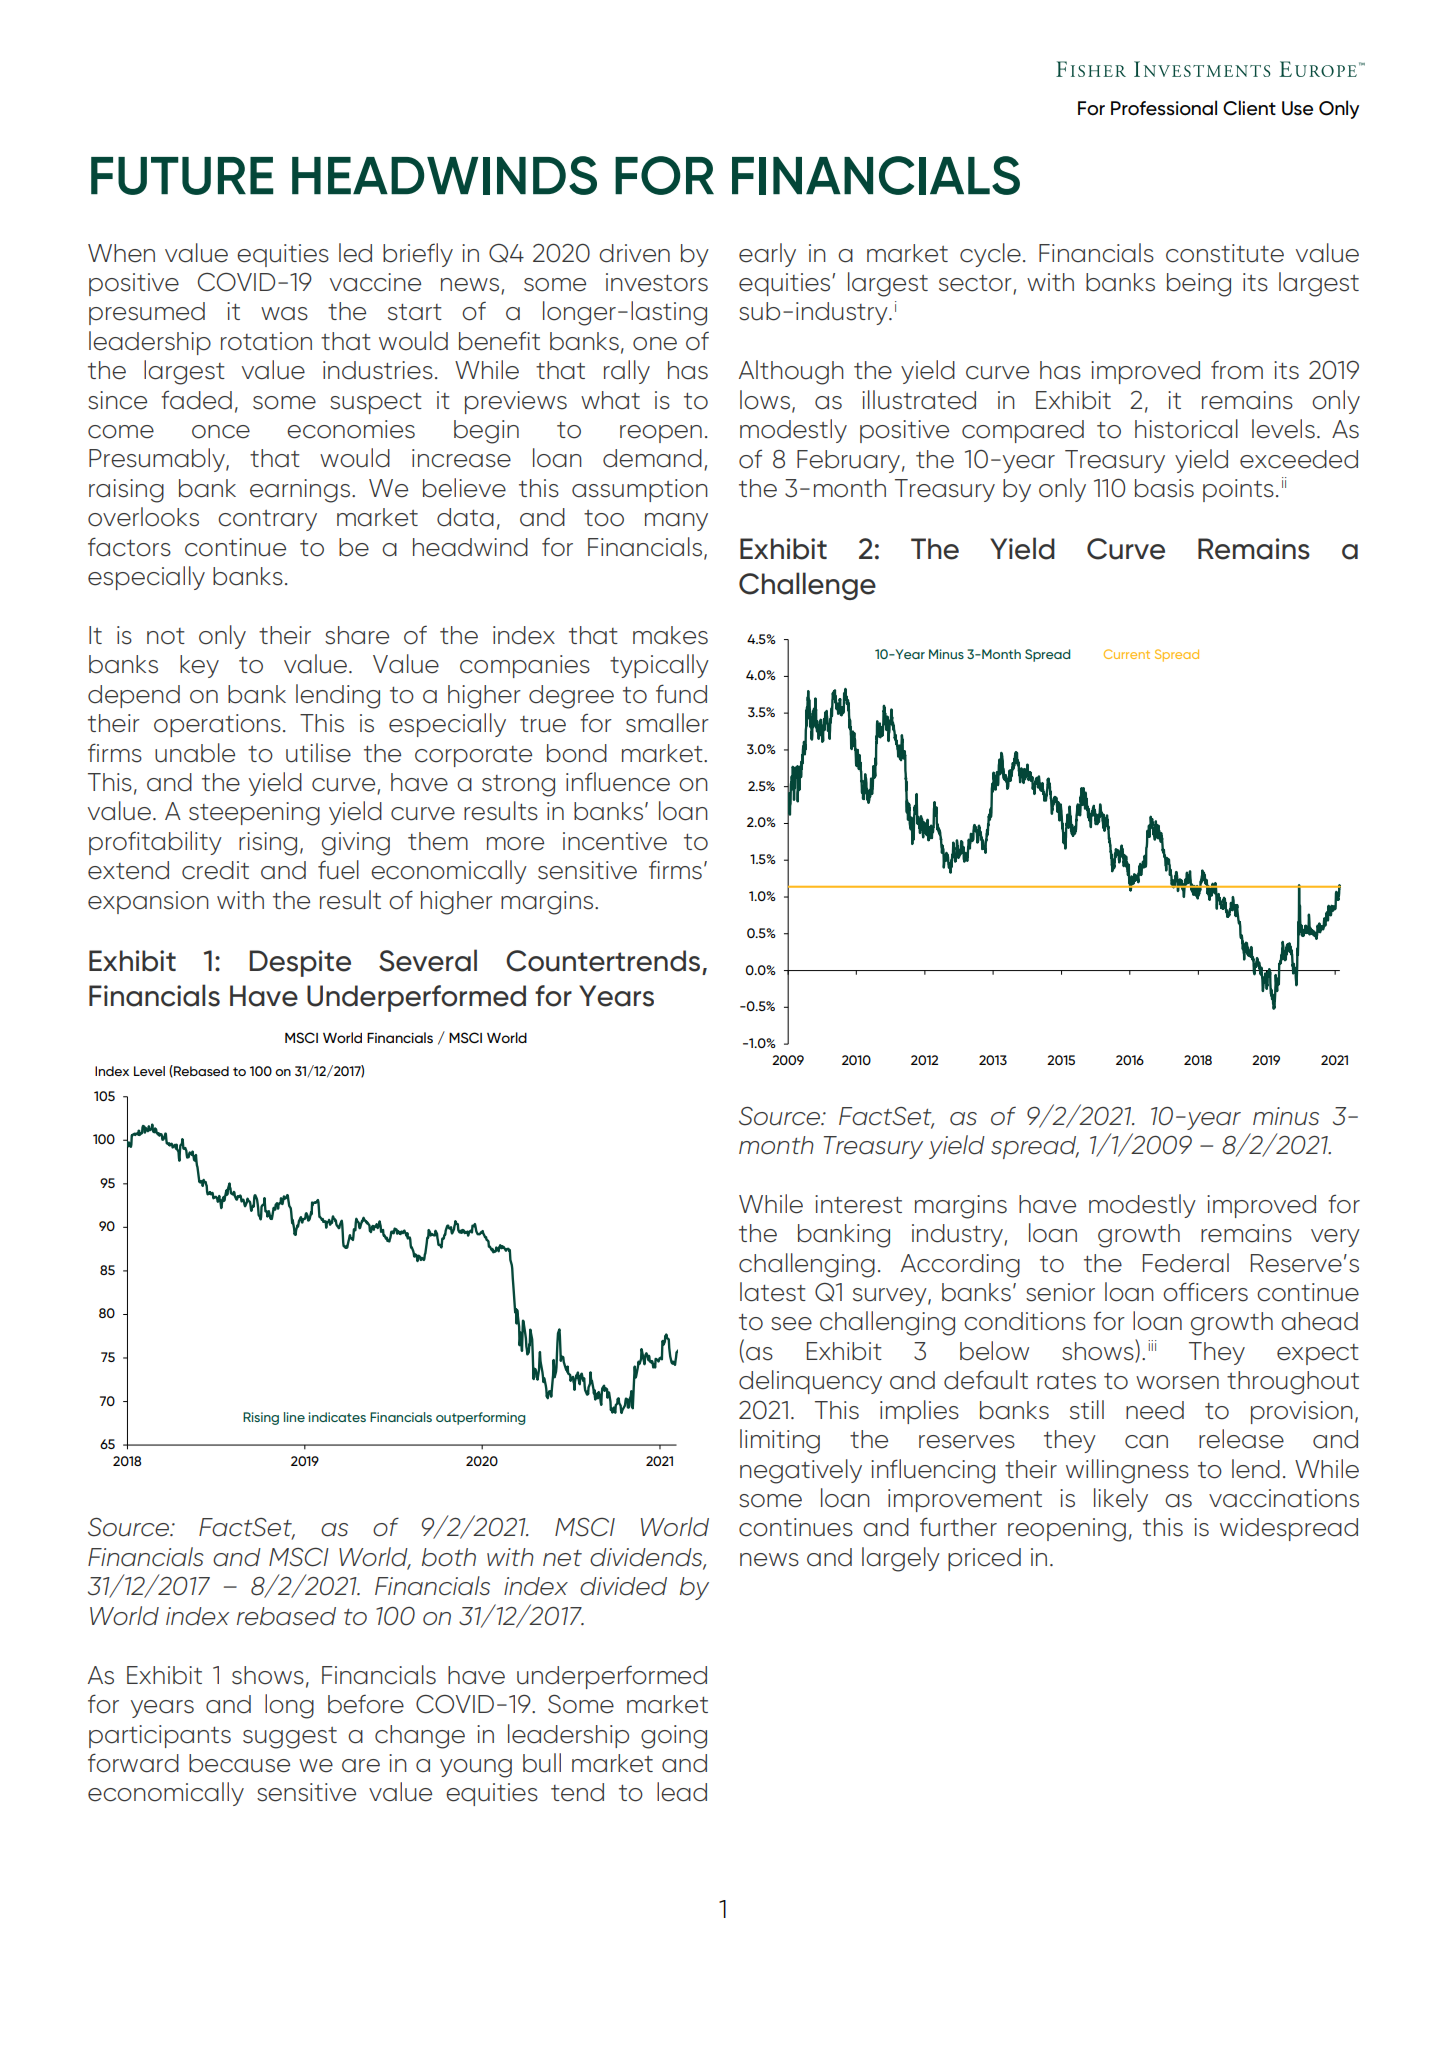 This screenshot has height=2046, width=1447. I want to click on suggest, so click(290, 1738).
